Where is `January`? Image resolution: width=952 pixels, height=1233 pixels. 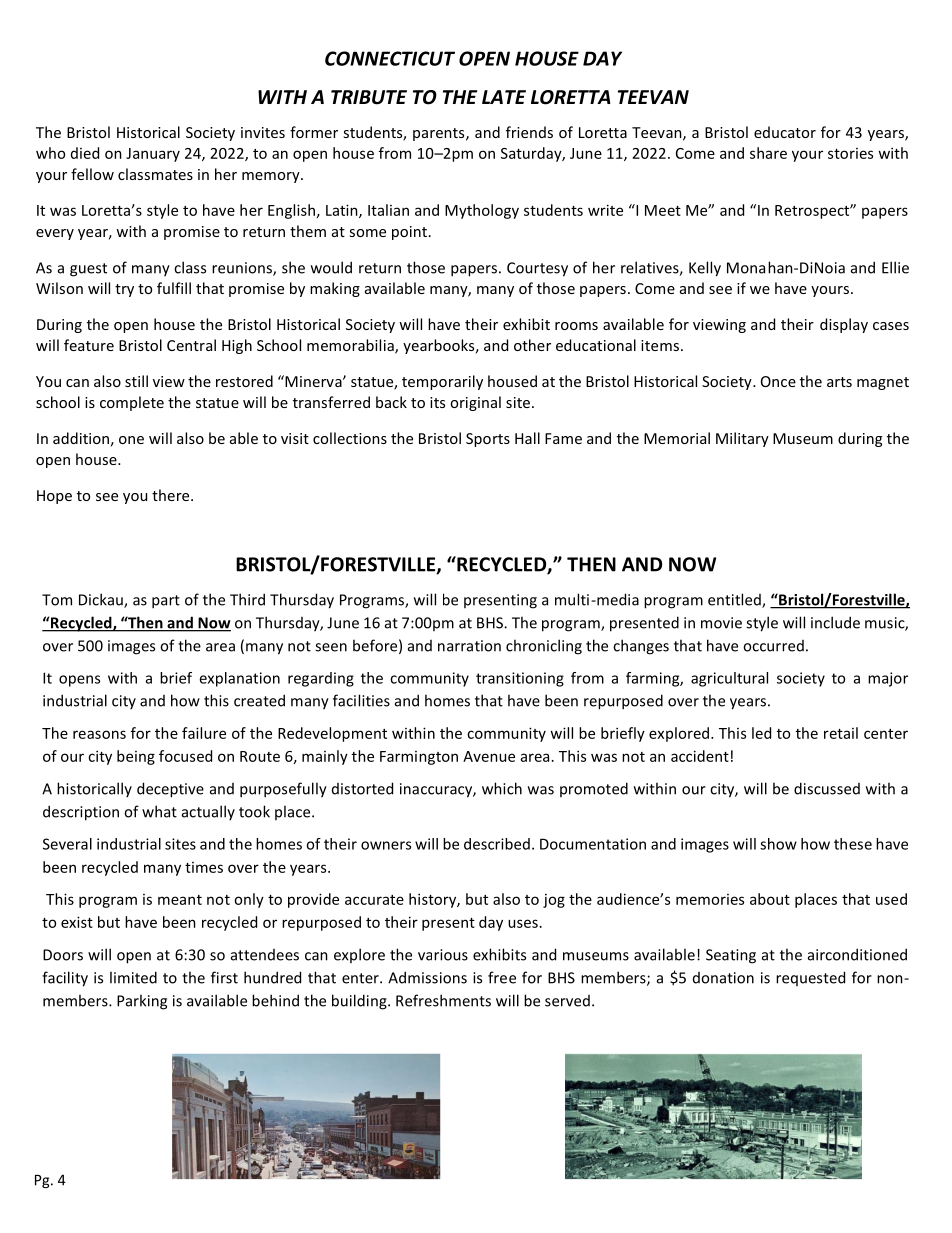 January is located at coordinates (153, 155).
